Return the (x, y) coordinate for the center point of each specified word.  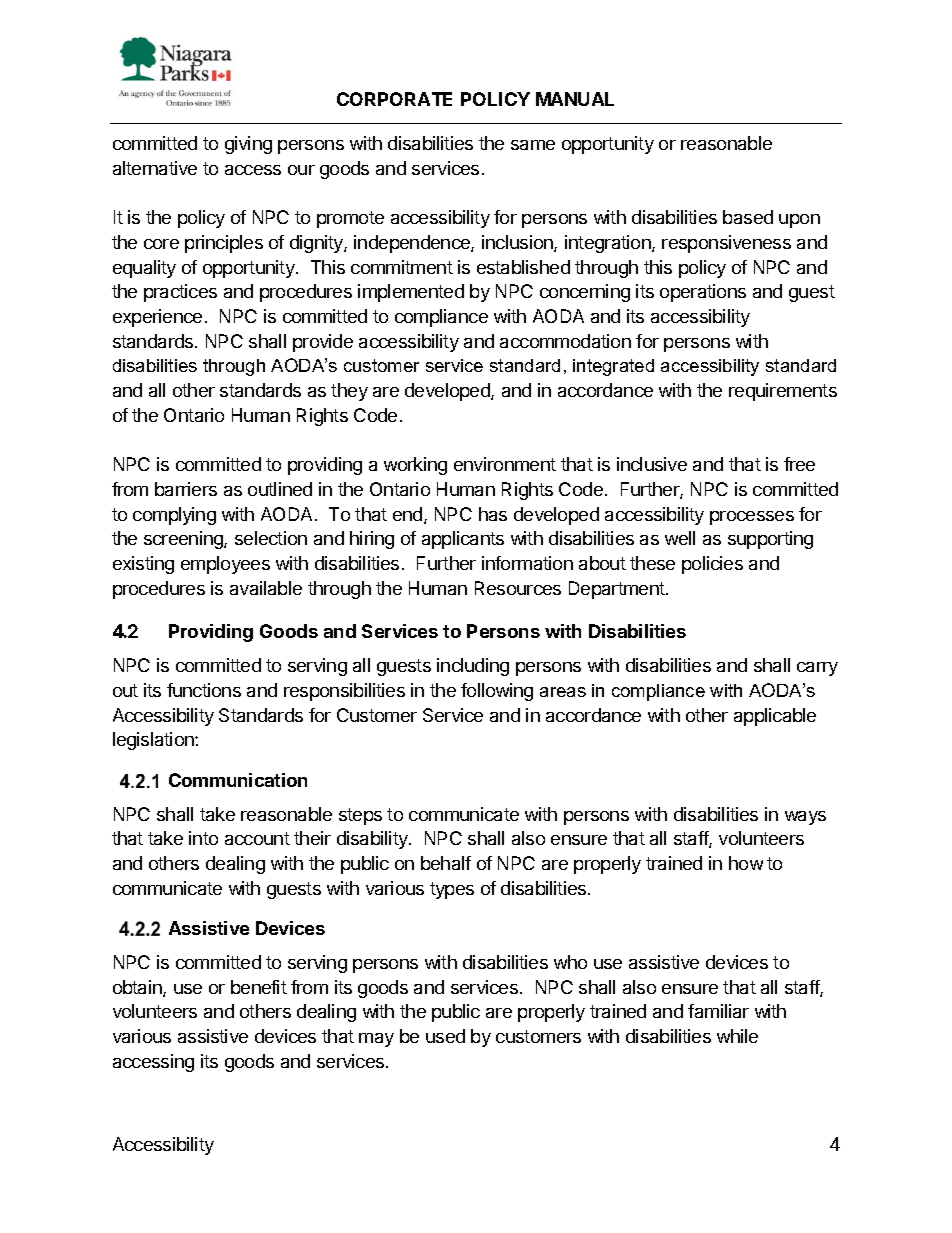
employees (225, 565)
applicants (463, 540)
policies (712, 565)
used (445, 1036)
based (748, 217)
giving (248, 145)
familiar (718, 1011)
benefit (259, 987)
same (533, 145)
